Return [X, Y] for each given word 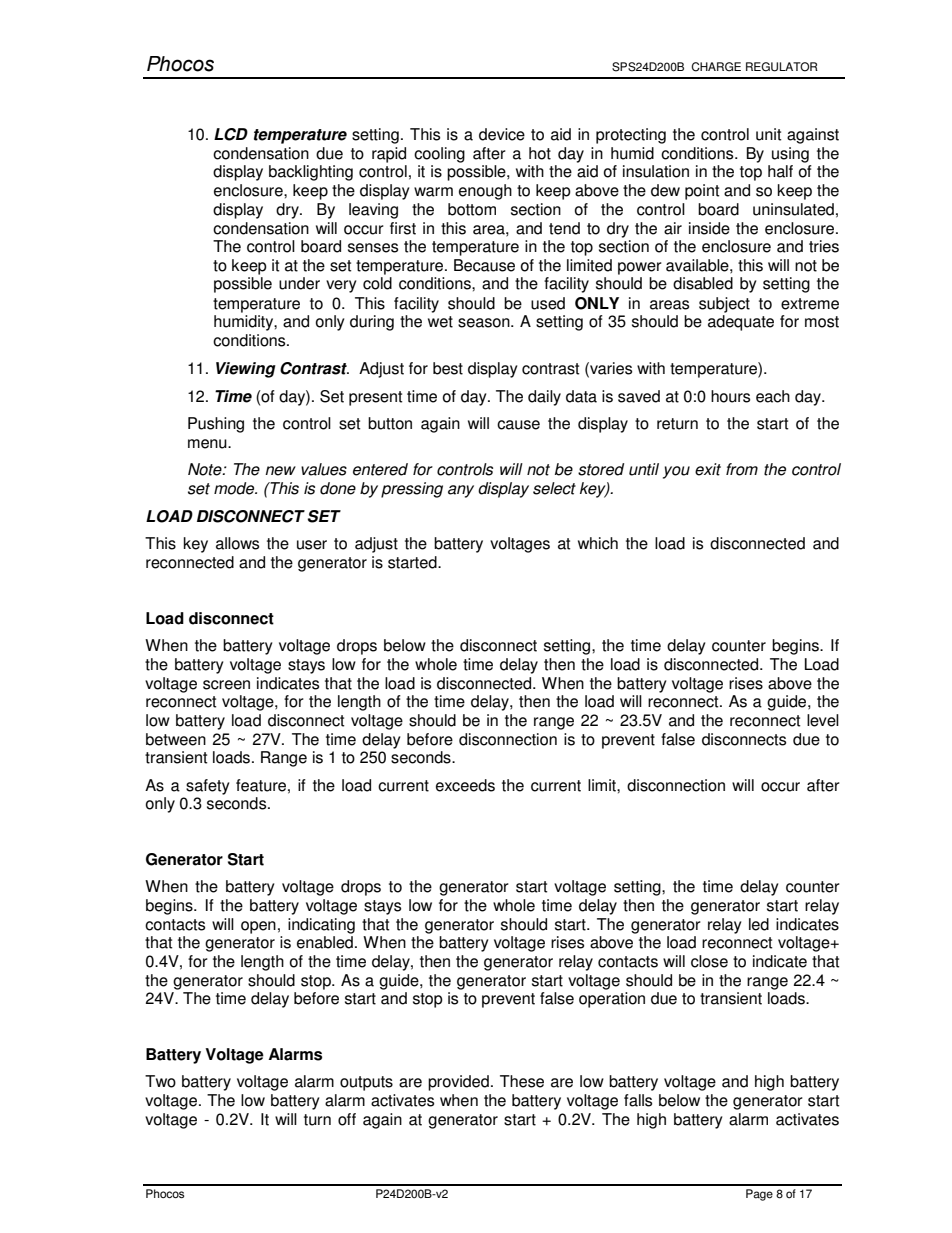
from [742, 469]
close [709, 961]
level [823, 720]
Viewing [246, 370]
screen [226, 685]
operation [612, 1000]
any [461, 491]
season [485, 323]
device [502, 134]
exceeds [465, 785]
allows [237, 543]
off [347, 1119]
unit [769, 134]
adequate [741, 323]
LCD [231, 134]
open [258, 927]
